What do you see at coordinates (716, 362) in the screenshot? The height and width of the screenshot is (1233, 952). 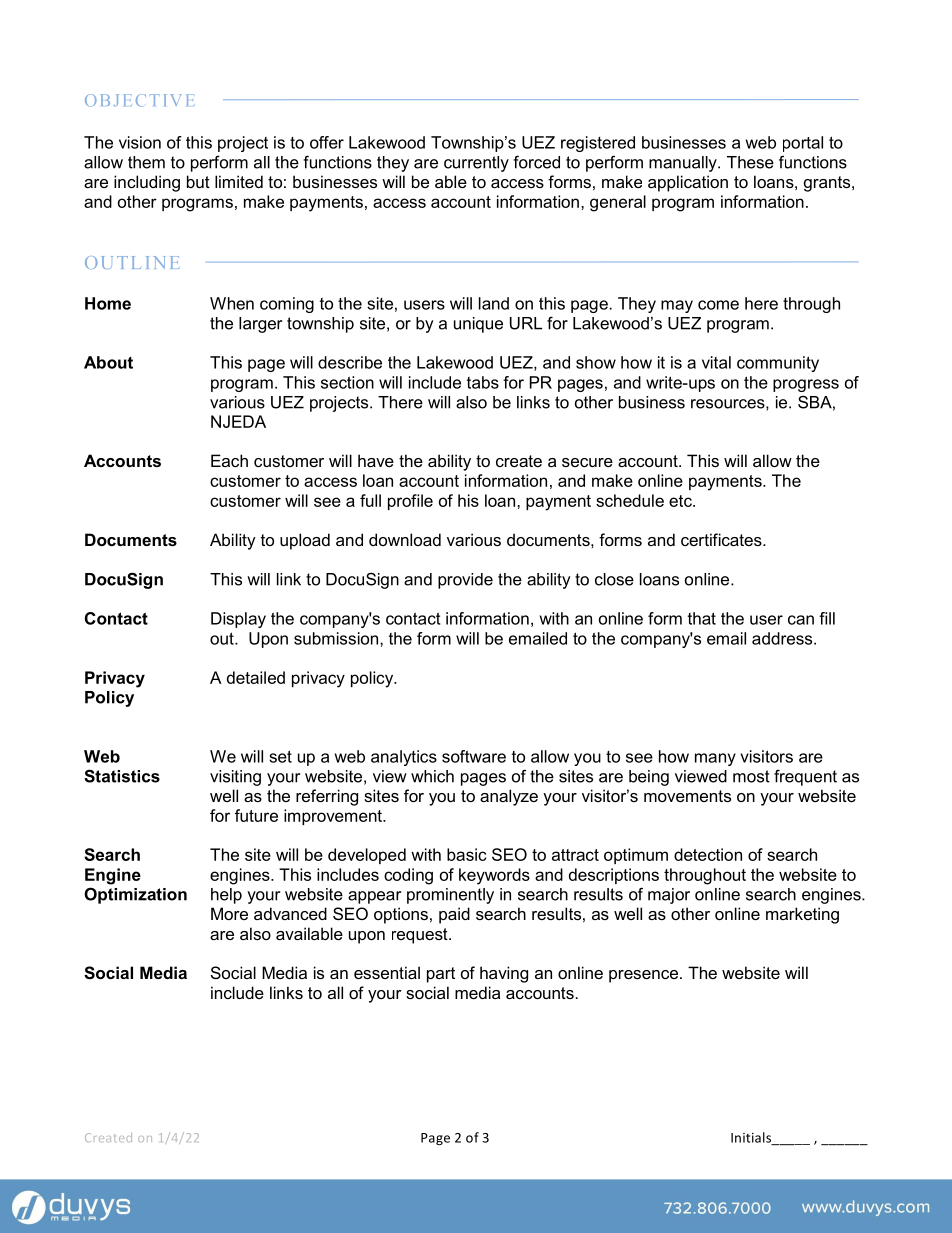 I see `vital` at bounding box center [716, 362].
